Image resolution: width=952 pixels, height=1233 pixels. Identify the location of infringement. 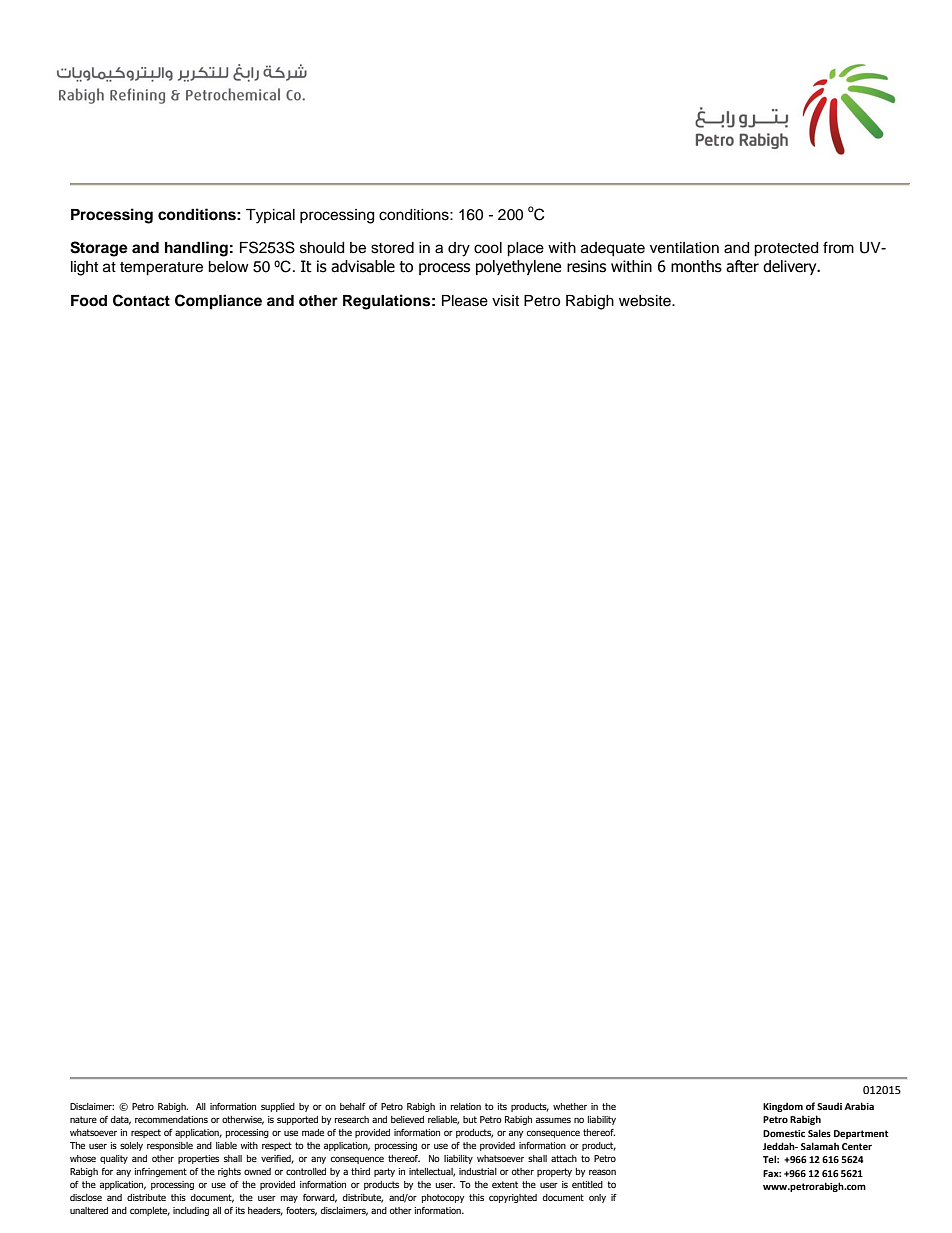
(161, 1172).
